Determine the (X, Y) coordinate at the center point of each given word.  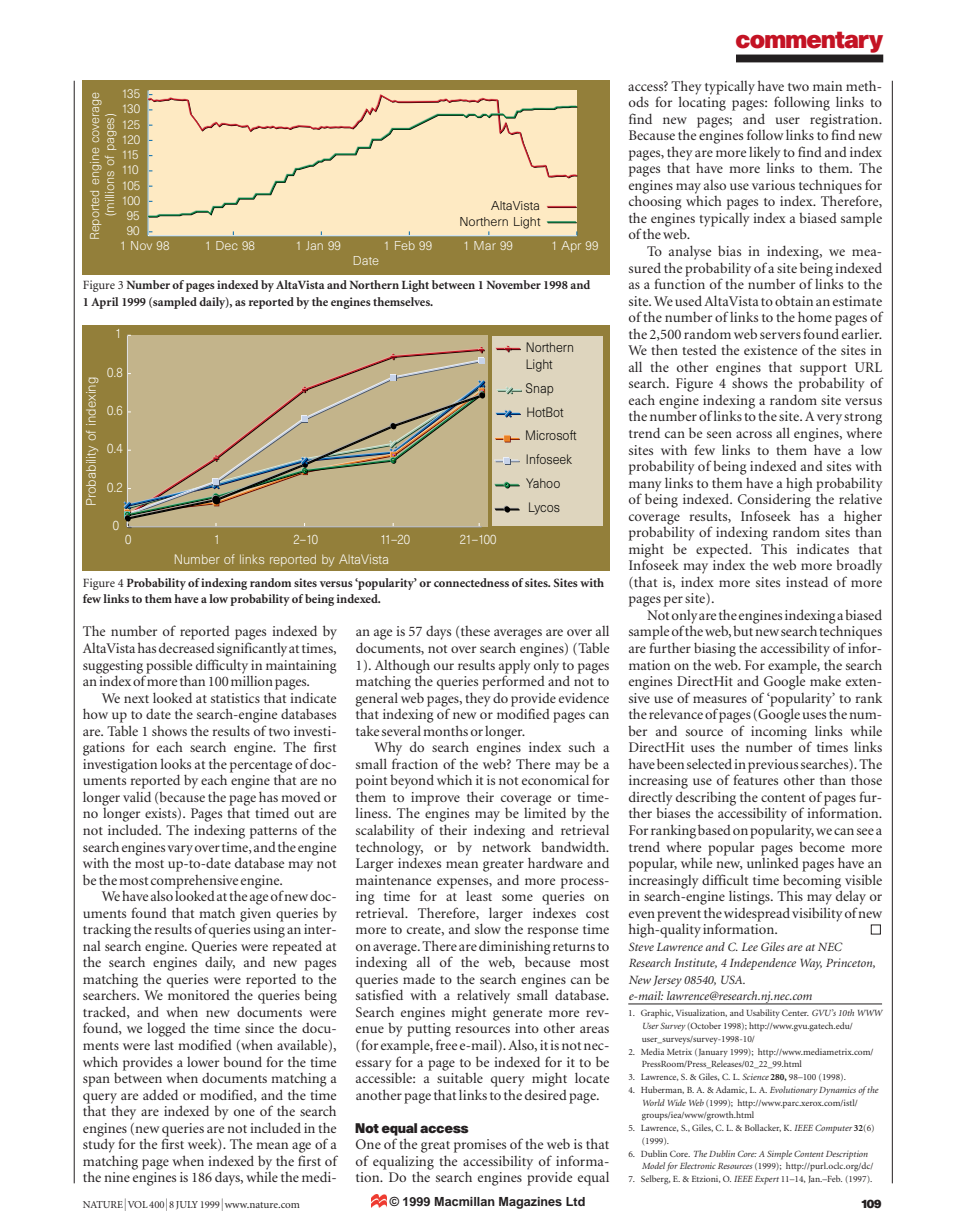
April (105, 303)
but (743, 631)
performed (513, 681)
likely (765, 154)
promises (480, 1146)
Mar (485, 245)
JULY (187, 1205)
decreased (187, 647)
